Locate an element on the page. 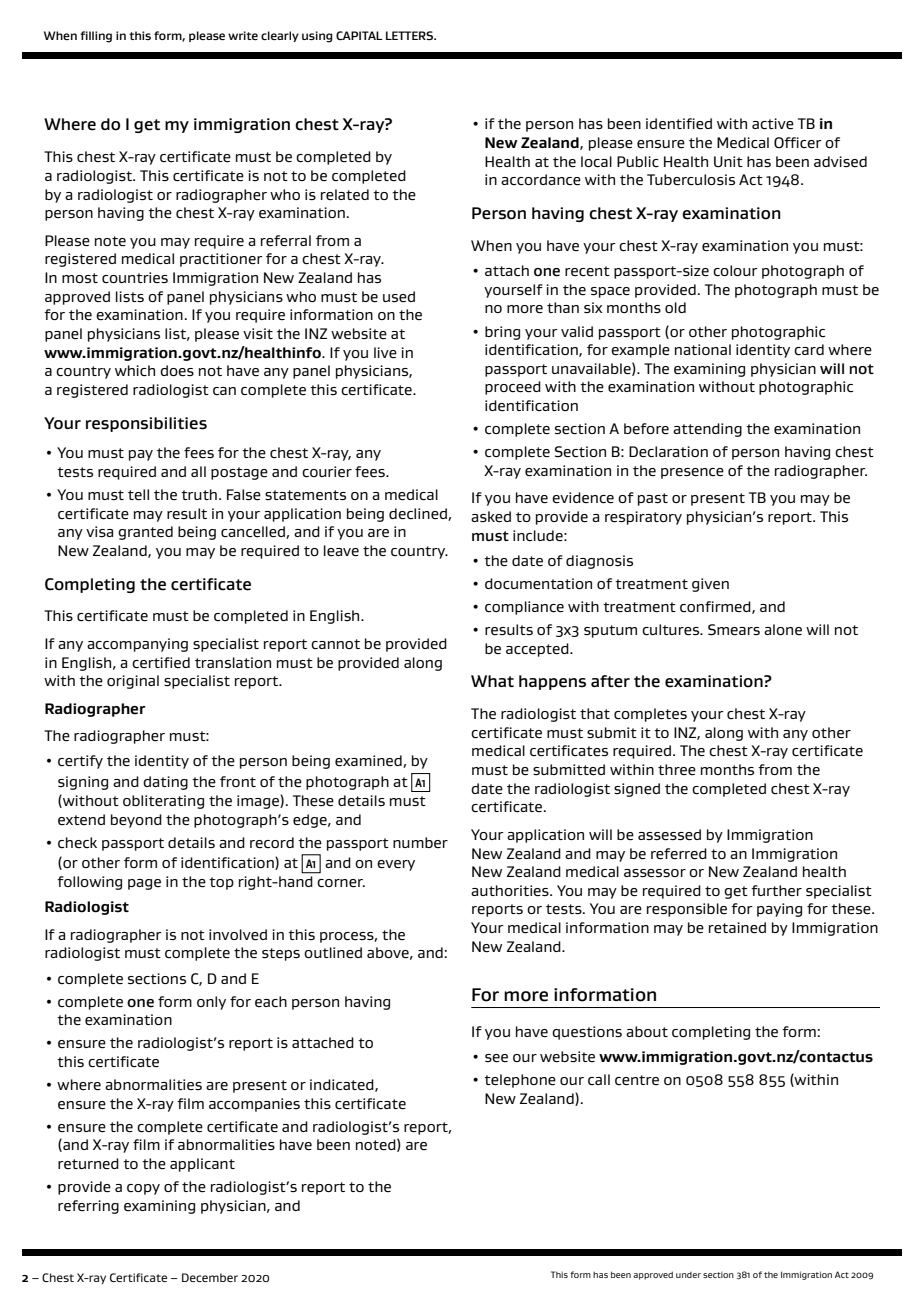  filling is located at coordinates (96, 37).
